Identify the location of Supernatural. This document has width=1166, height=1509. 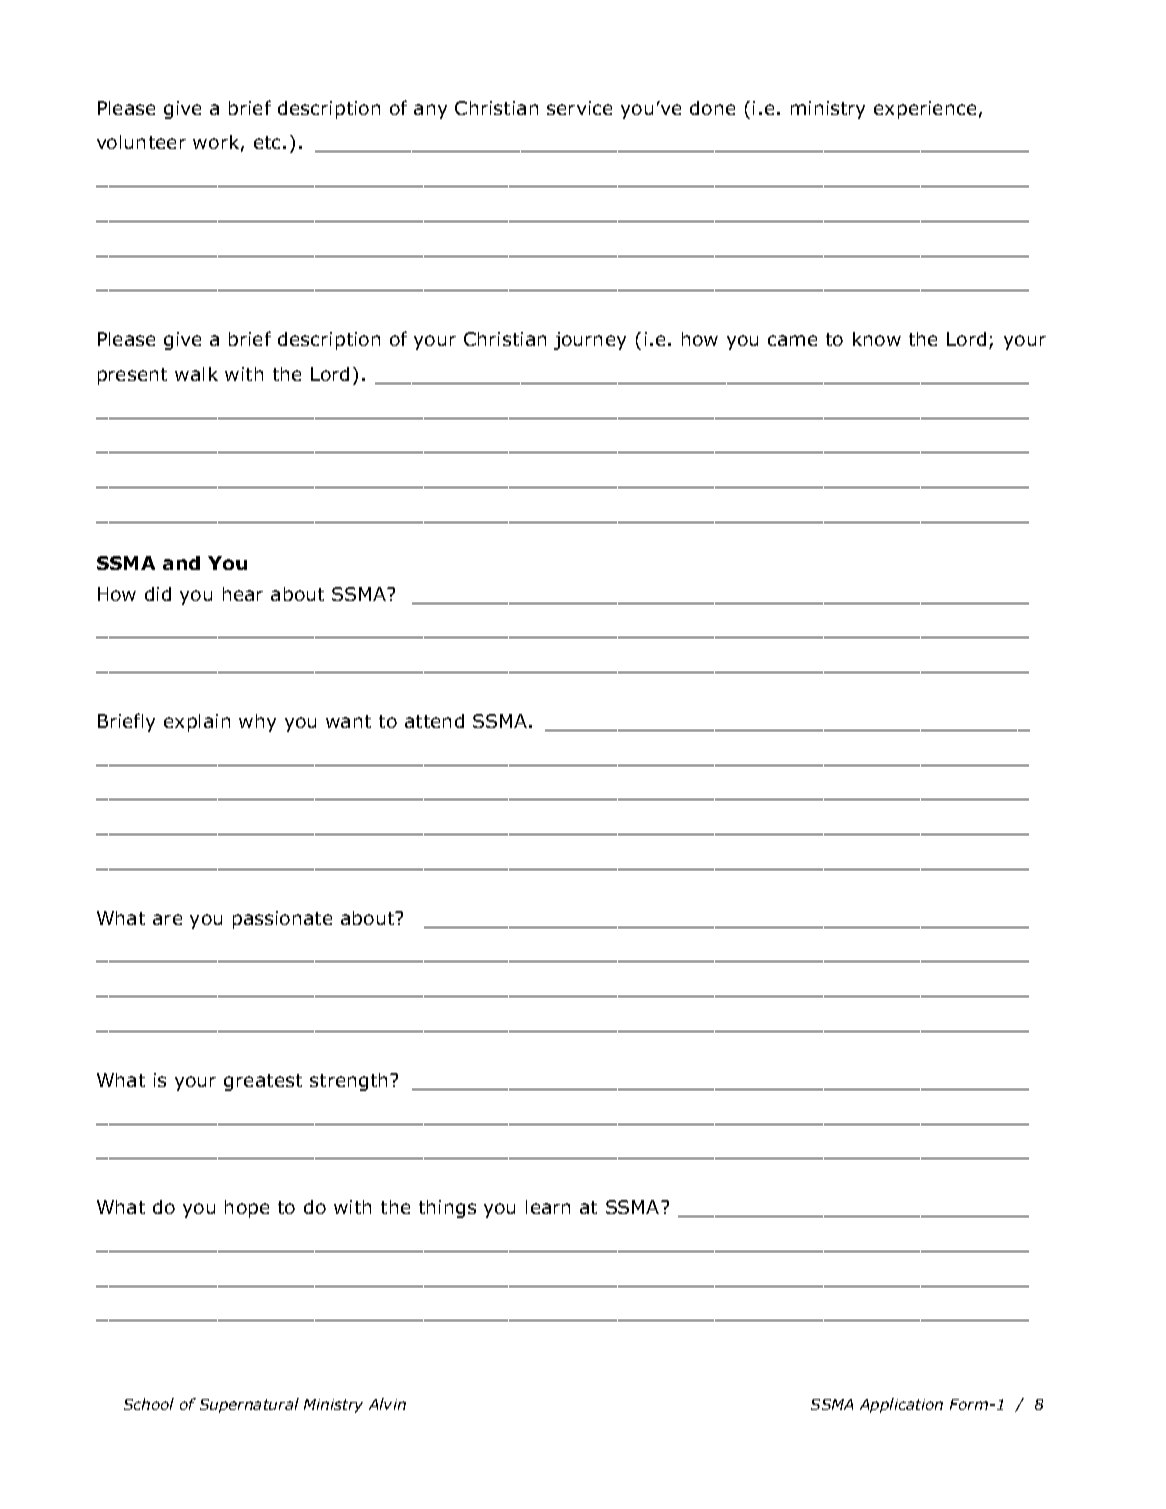
(249, 1405).
